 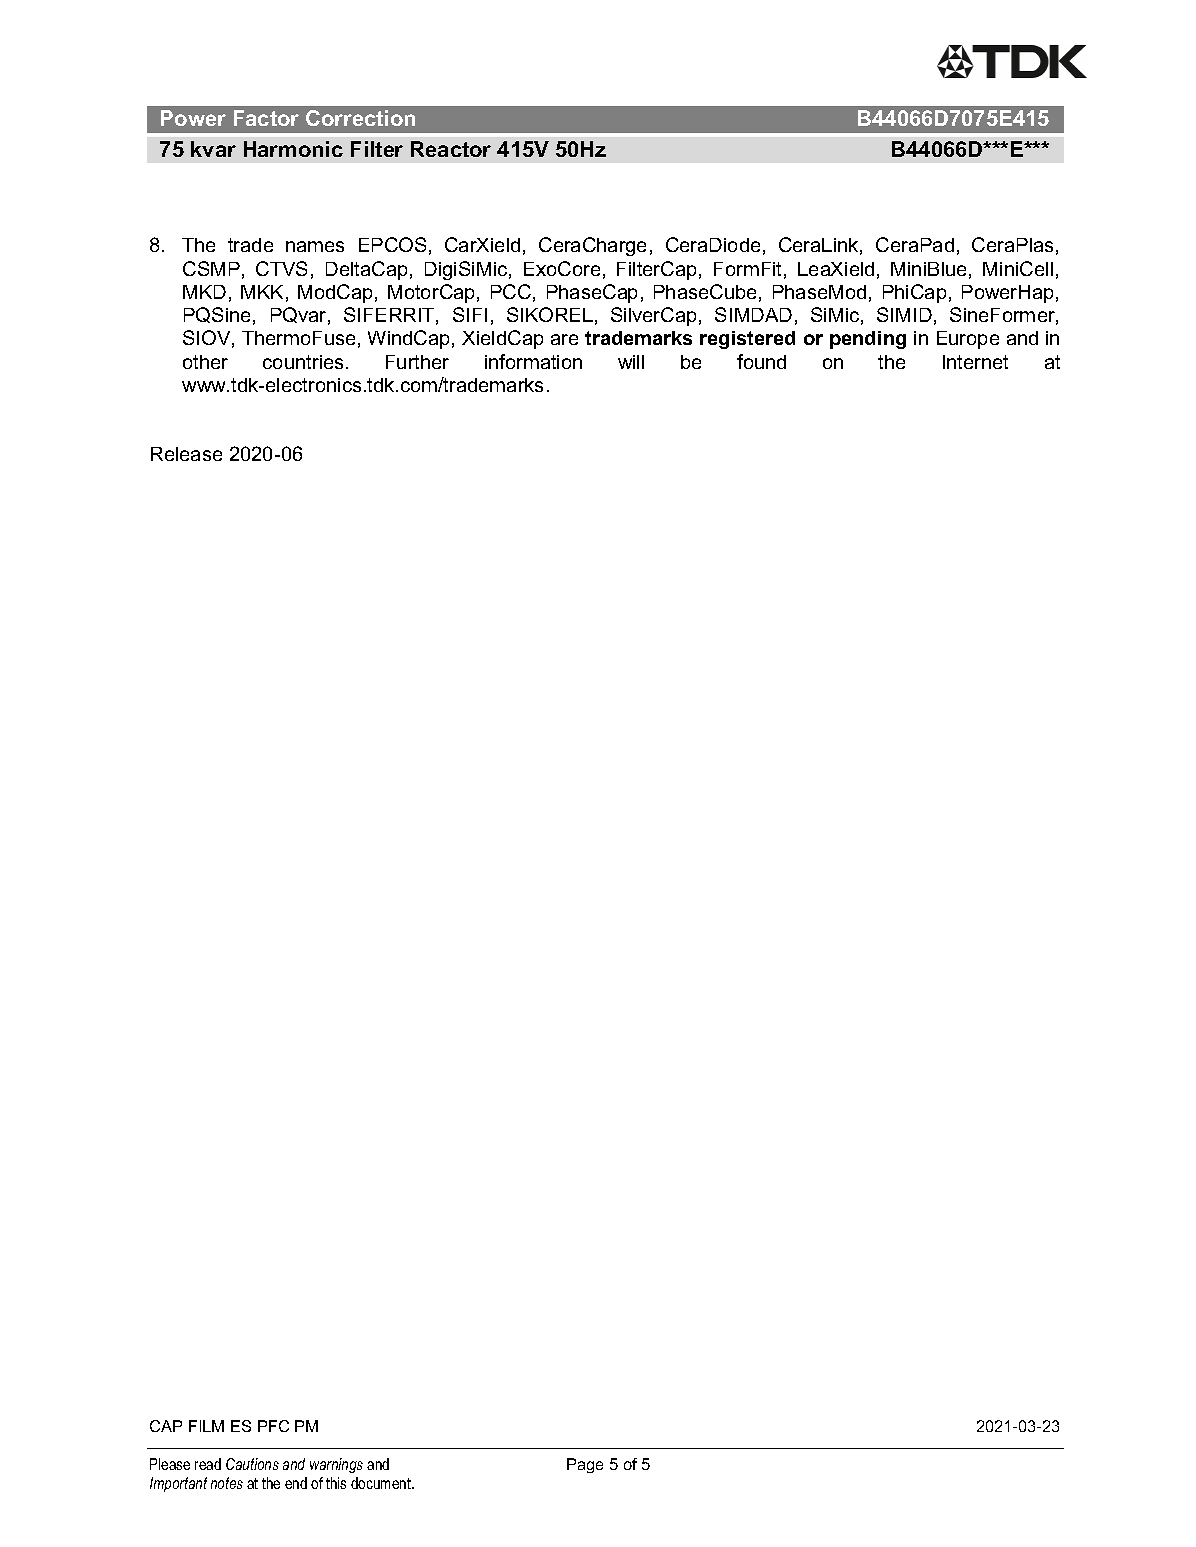 What do you see at coordinates (533, 361) in the page?
I see `information` at bounding box center [533, 361].
